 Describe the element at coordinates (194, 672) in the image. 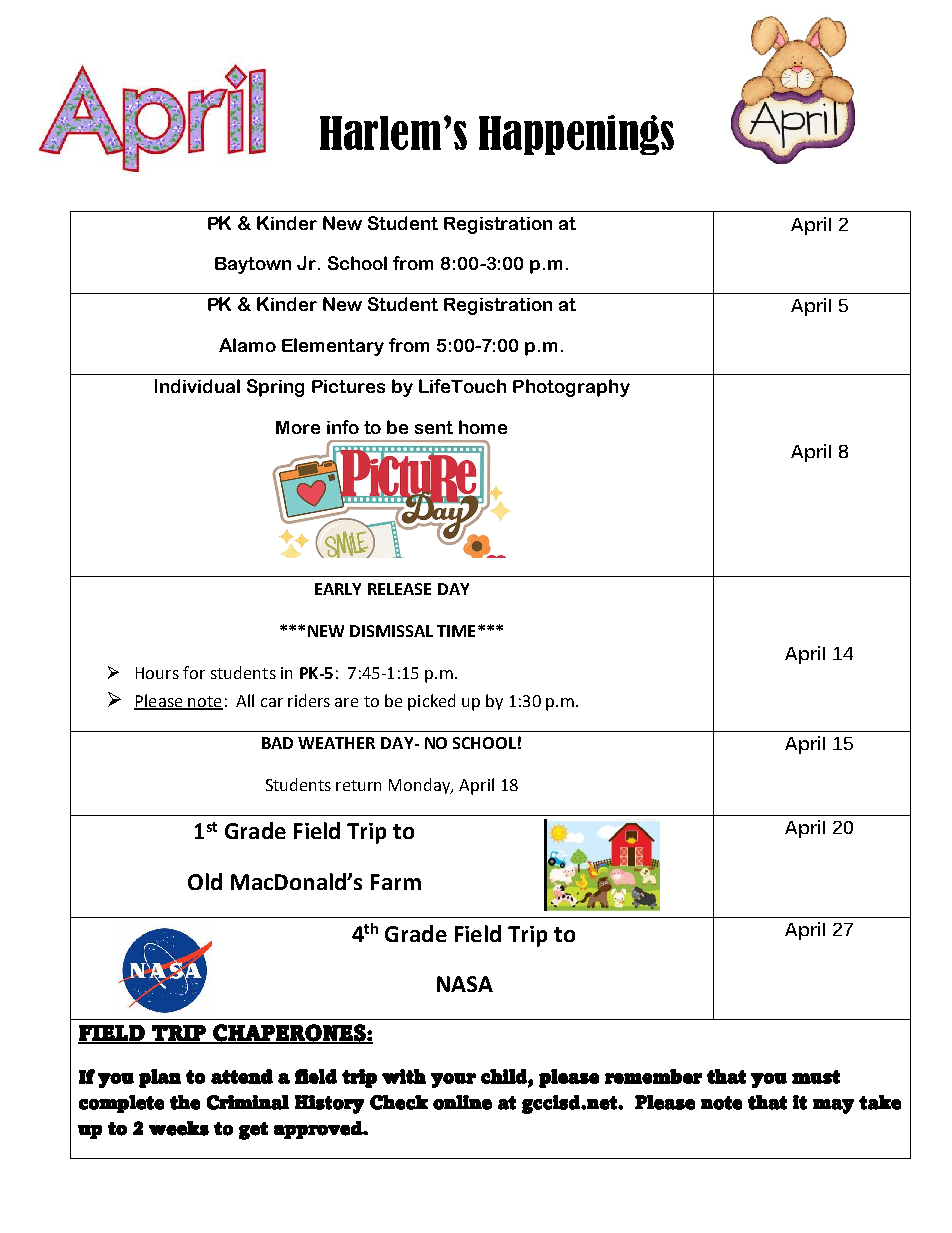

I see `for` at that location.
